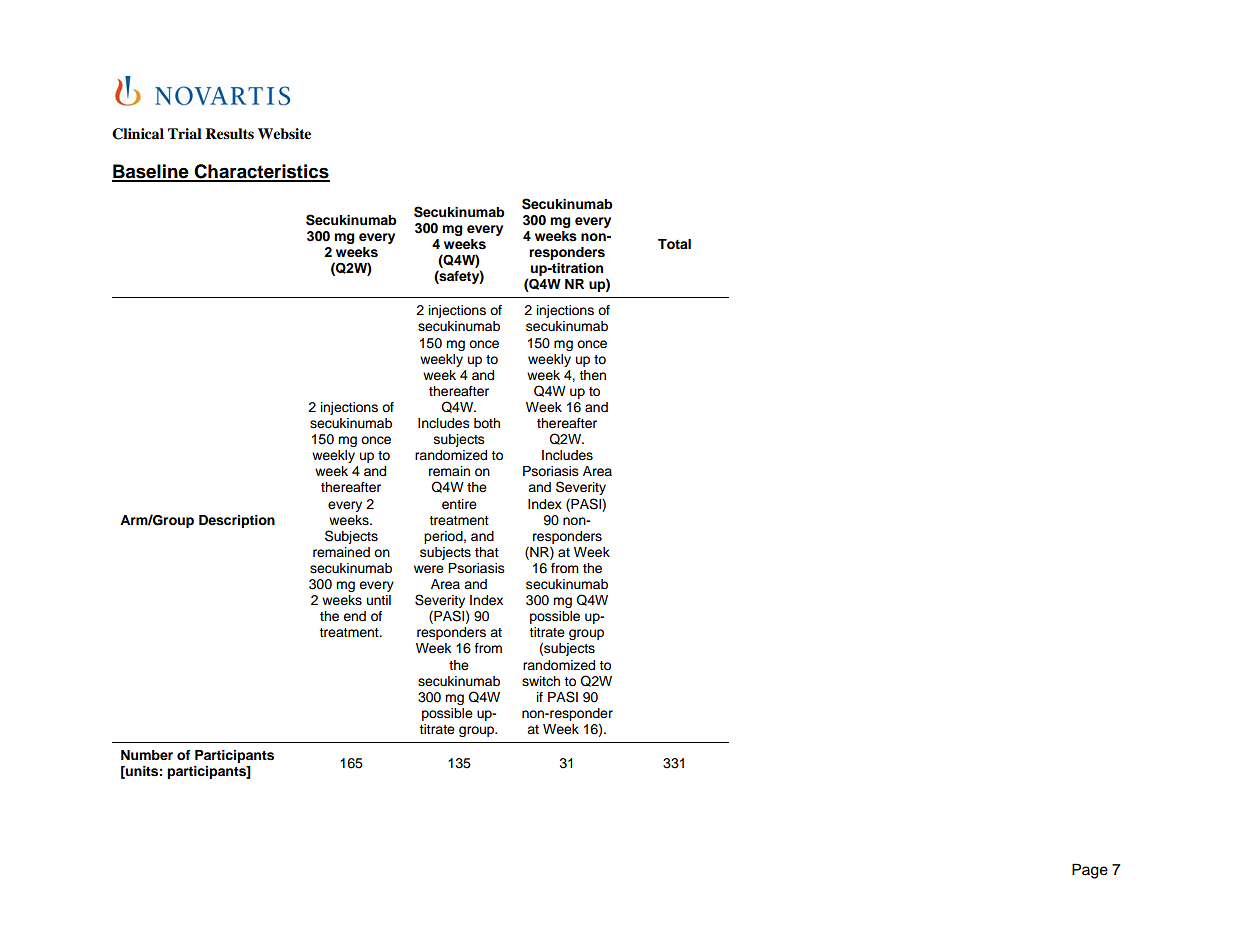  What do you see at coordinates (147, 755) in the image?
I see `Number` at bounding box center [147, 755].
